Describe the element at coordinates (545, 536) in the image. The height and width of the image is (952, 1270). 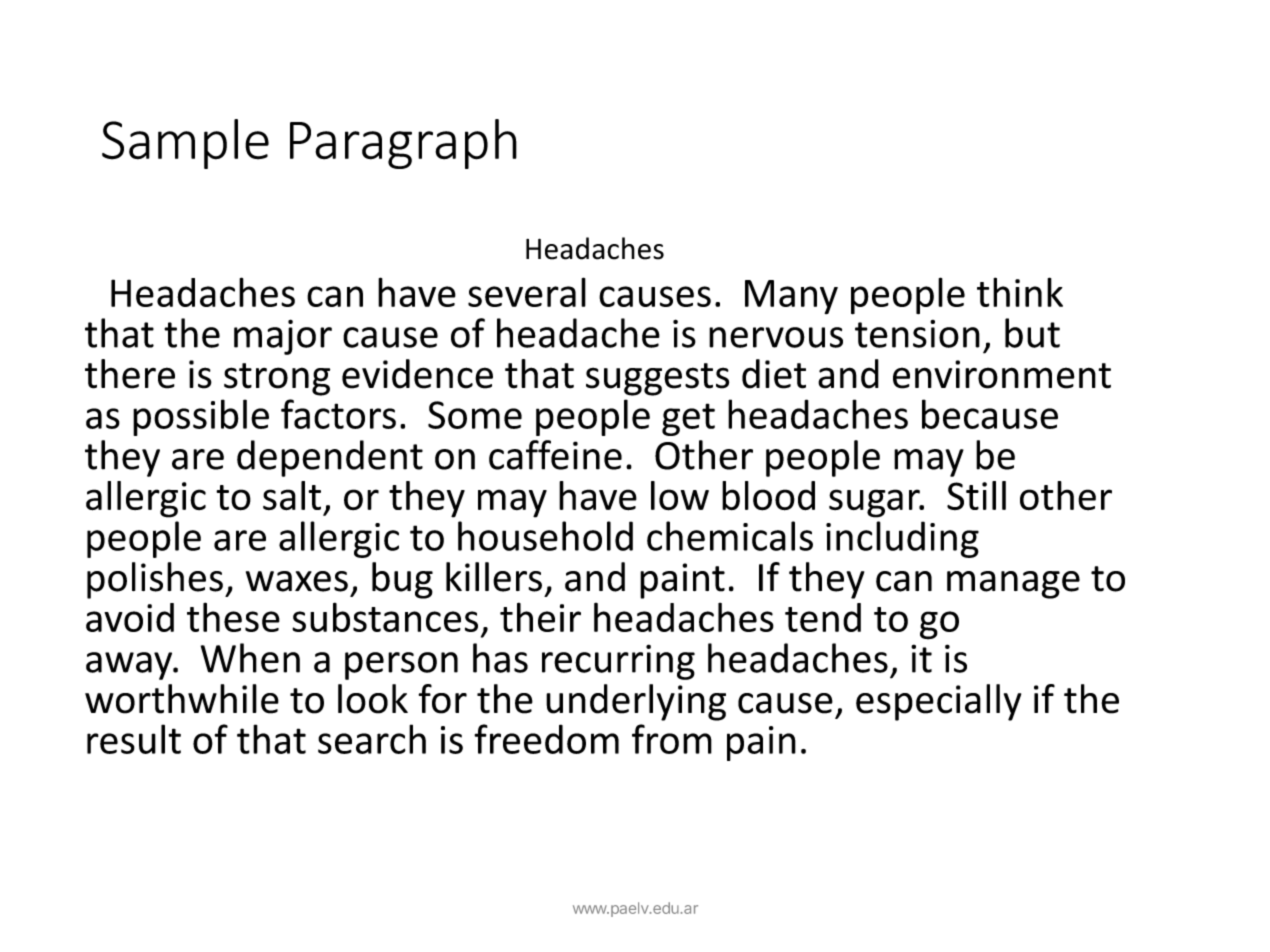
I see `household` at that location.
